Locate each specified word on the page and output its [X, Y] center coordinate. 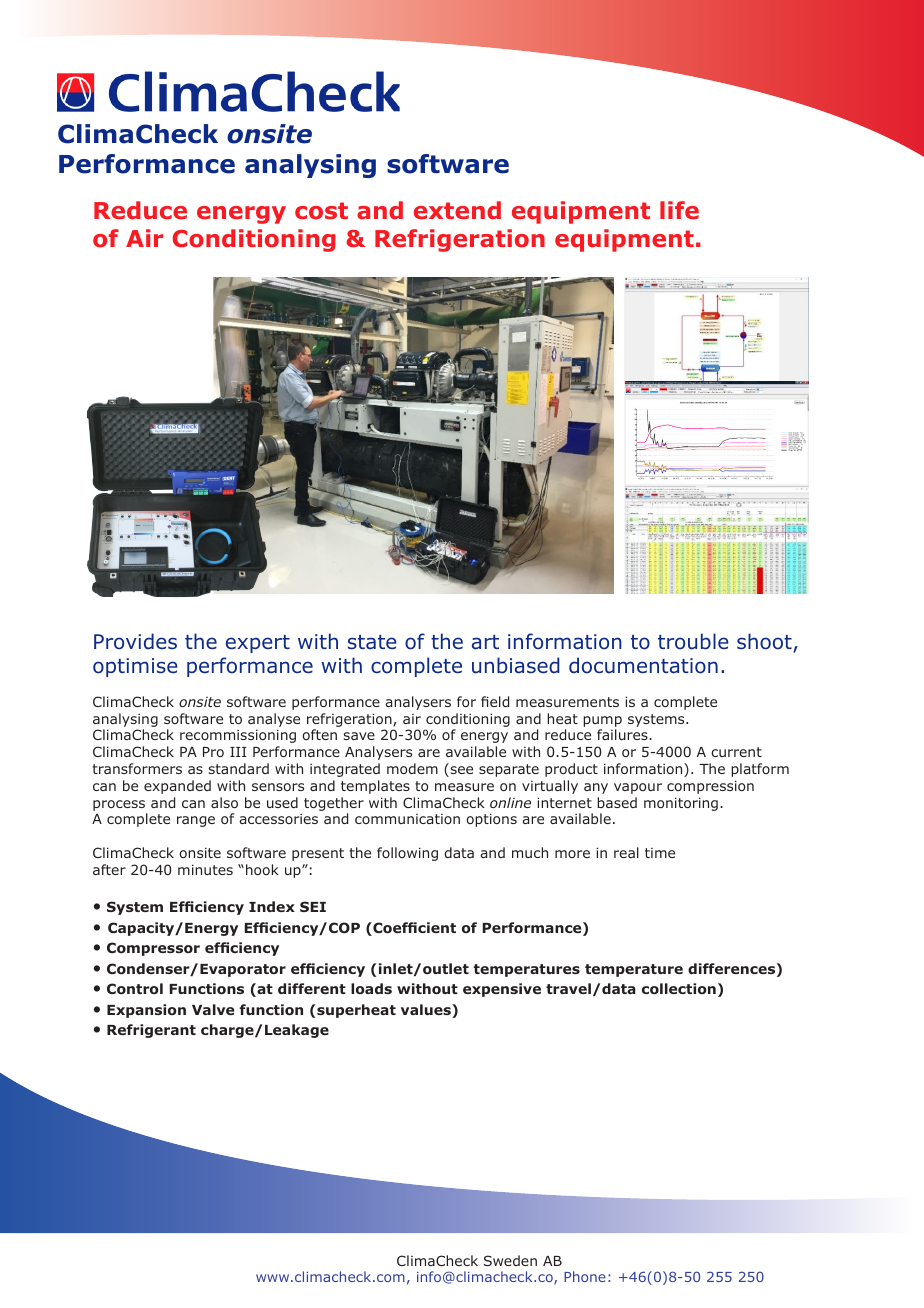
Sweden [510, 1260]
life [679, 210]
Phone [585, 1276]
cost [321, 211]
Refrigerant [151, 1031]
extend [457, 210]
